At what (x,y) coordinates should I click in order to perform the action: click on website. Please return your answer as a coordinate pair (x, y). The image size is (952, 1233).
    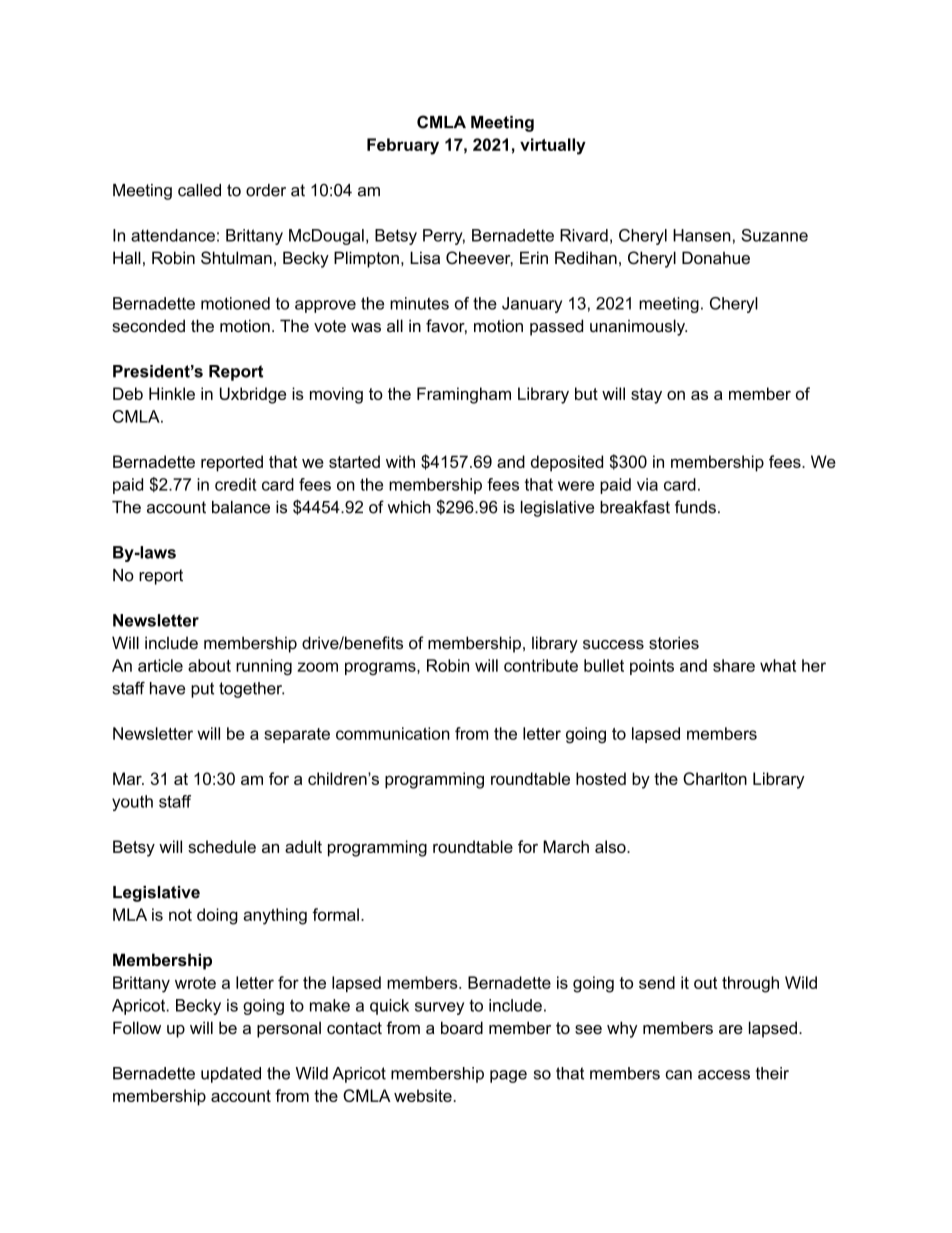
    Looking at the image, I should click on (423, 1095).
